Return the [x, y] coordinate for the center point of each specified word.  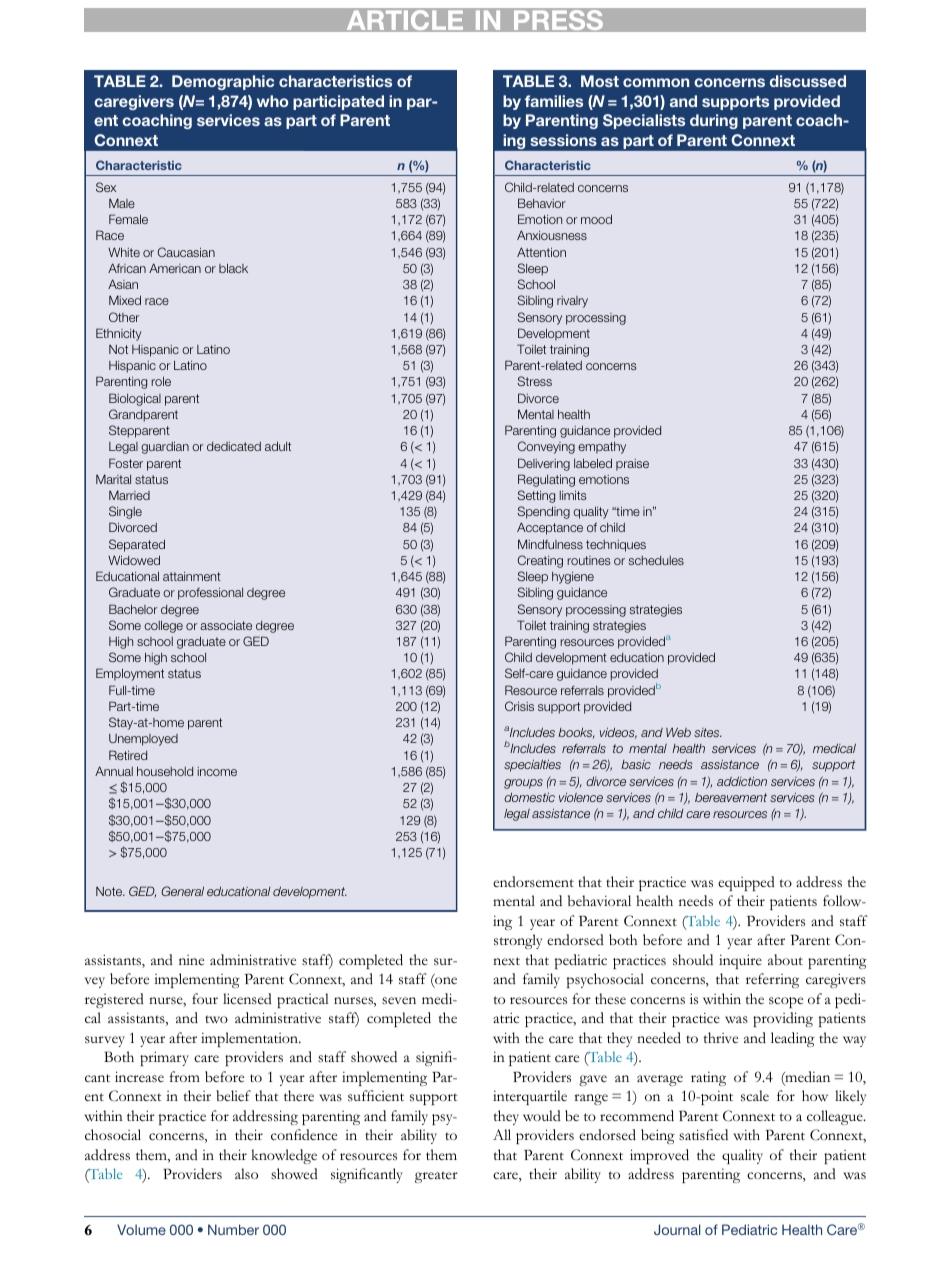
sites [708, 732]
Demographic [223, 82]
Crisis [519, 706]
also [246, 1173]
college [163, 626]
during [714, 121]
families [554, 101]
